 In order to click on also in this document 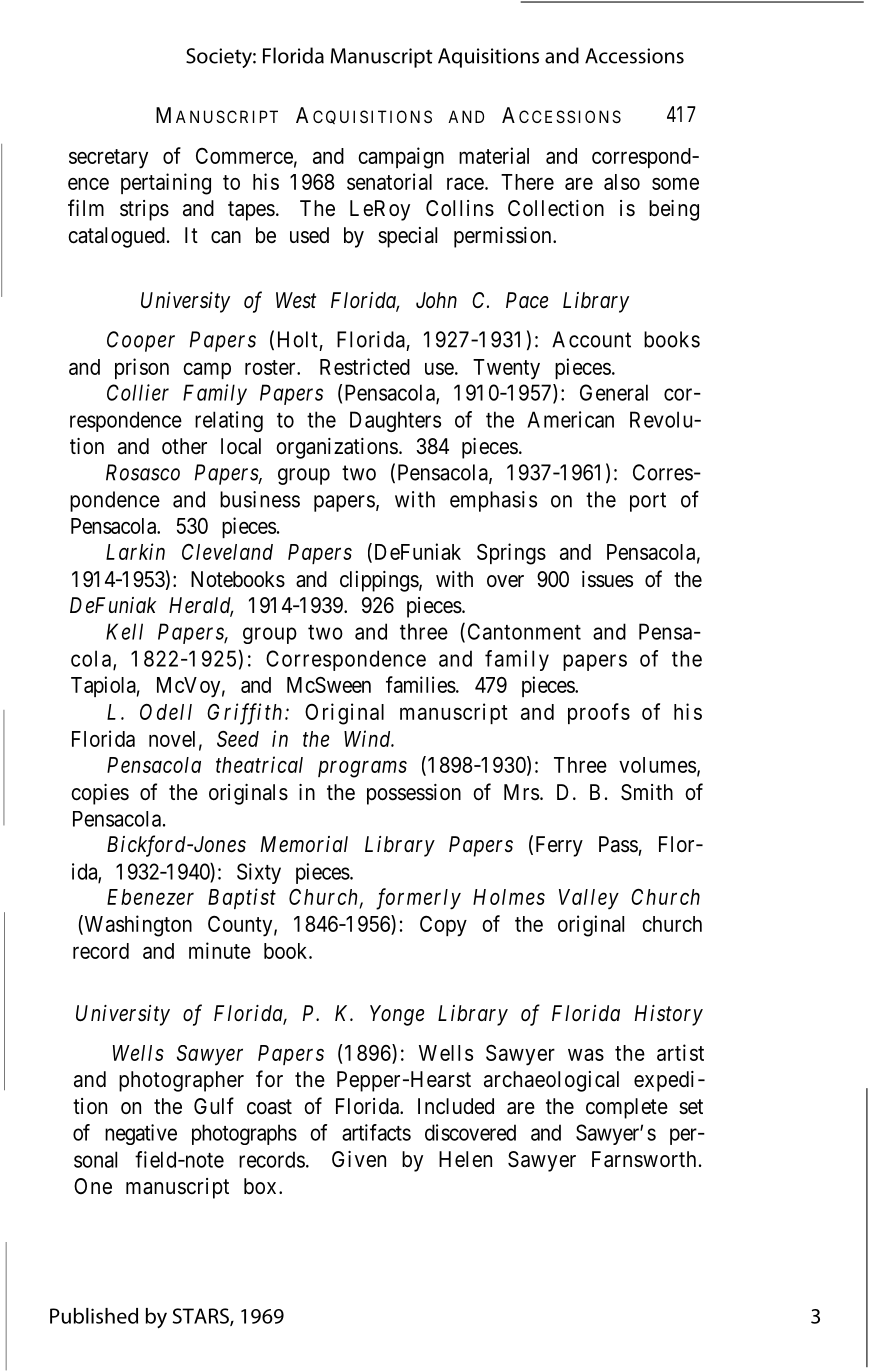, I will do `click(622, 182)`.
